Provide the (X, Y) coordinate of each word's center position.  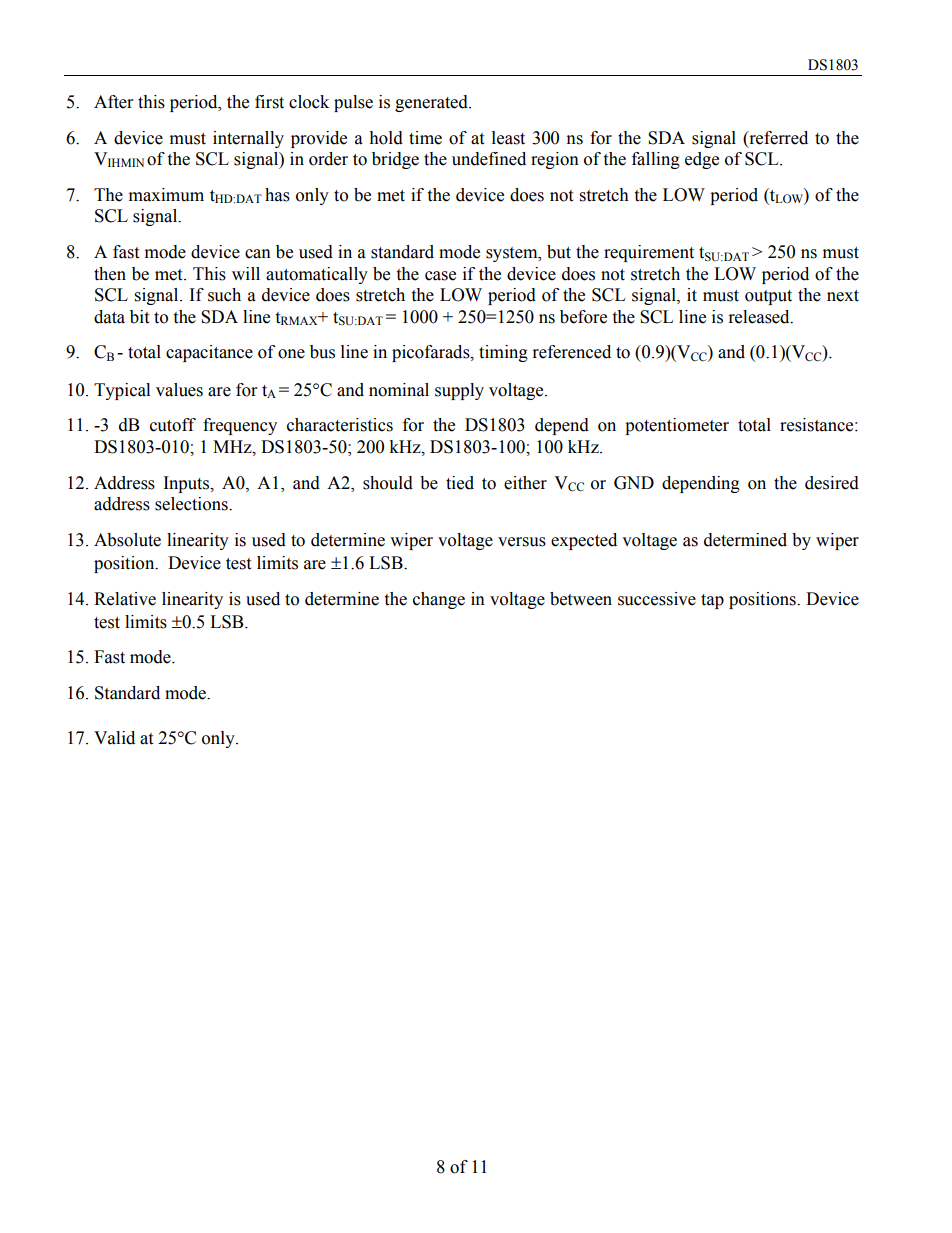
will (246, 273)
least (508, 138)
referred (777, 138)
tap (712, 601)
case (440, 276)
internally (248, 139)
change (439, 600)
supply (459, 391)
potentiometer (677, 426)
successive (657, 599)
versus (522, 542)
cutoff (173, 425)
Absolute (127, 540)
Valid (114, 738)
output (768, 297)
